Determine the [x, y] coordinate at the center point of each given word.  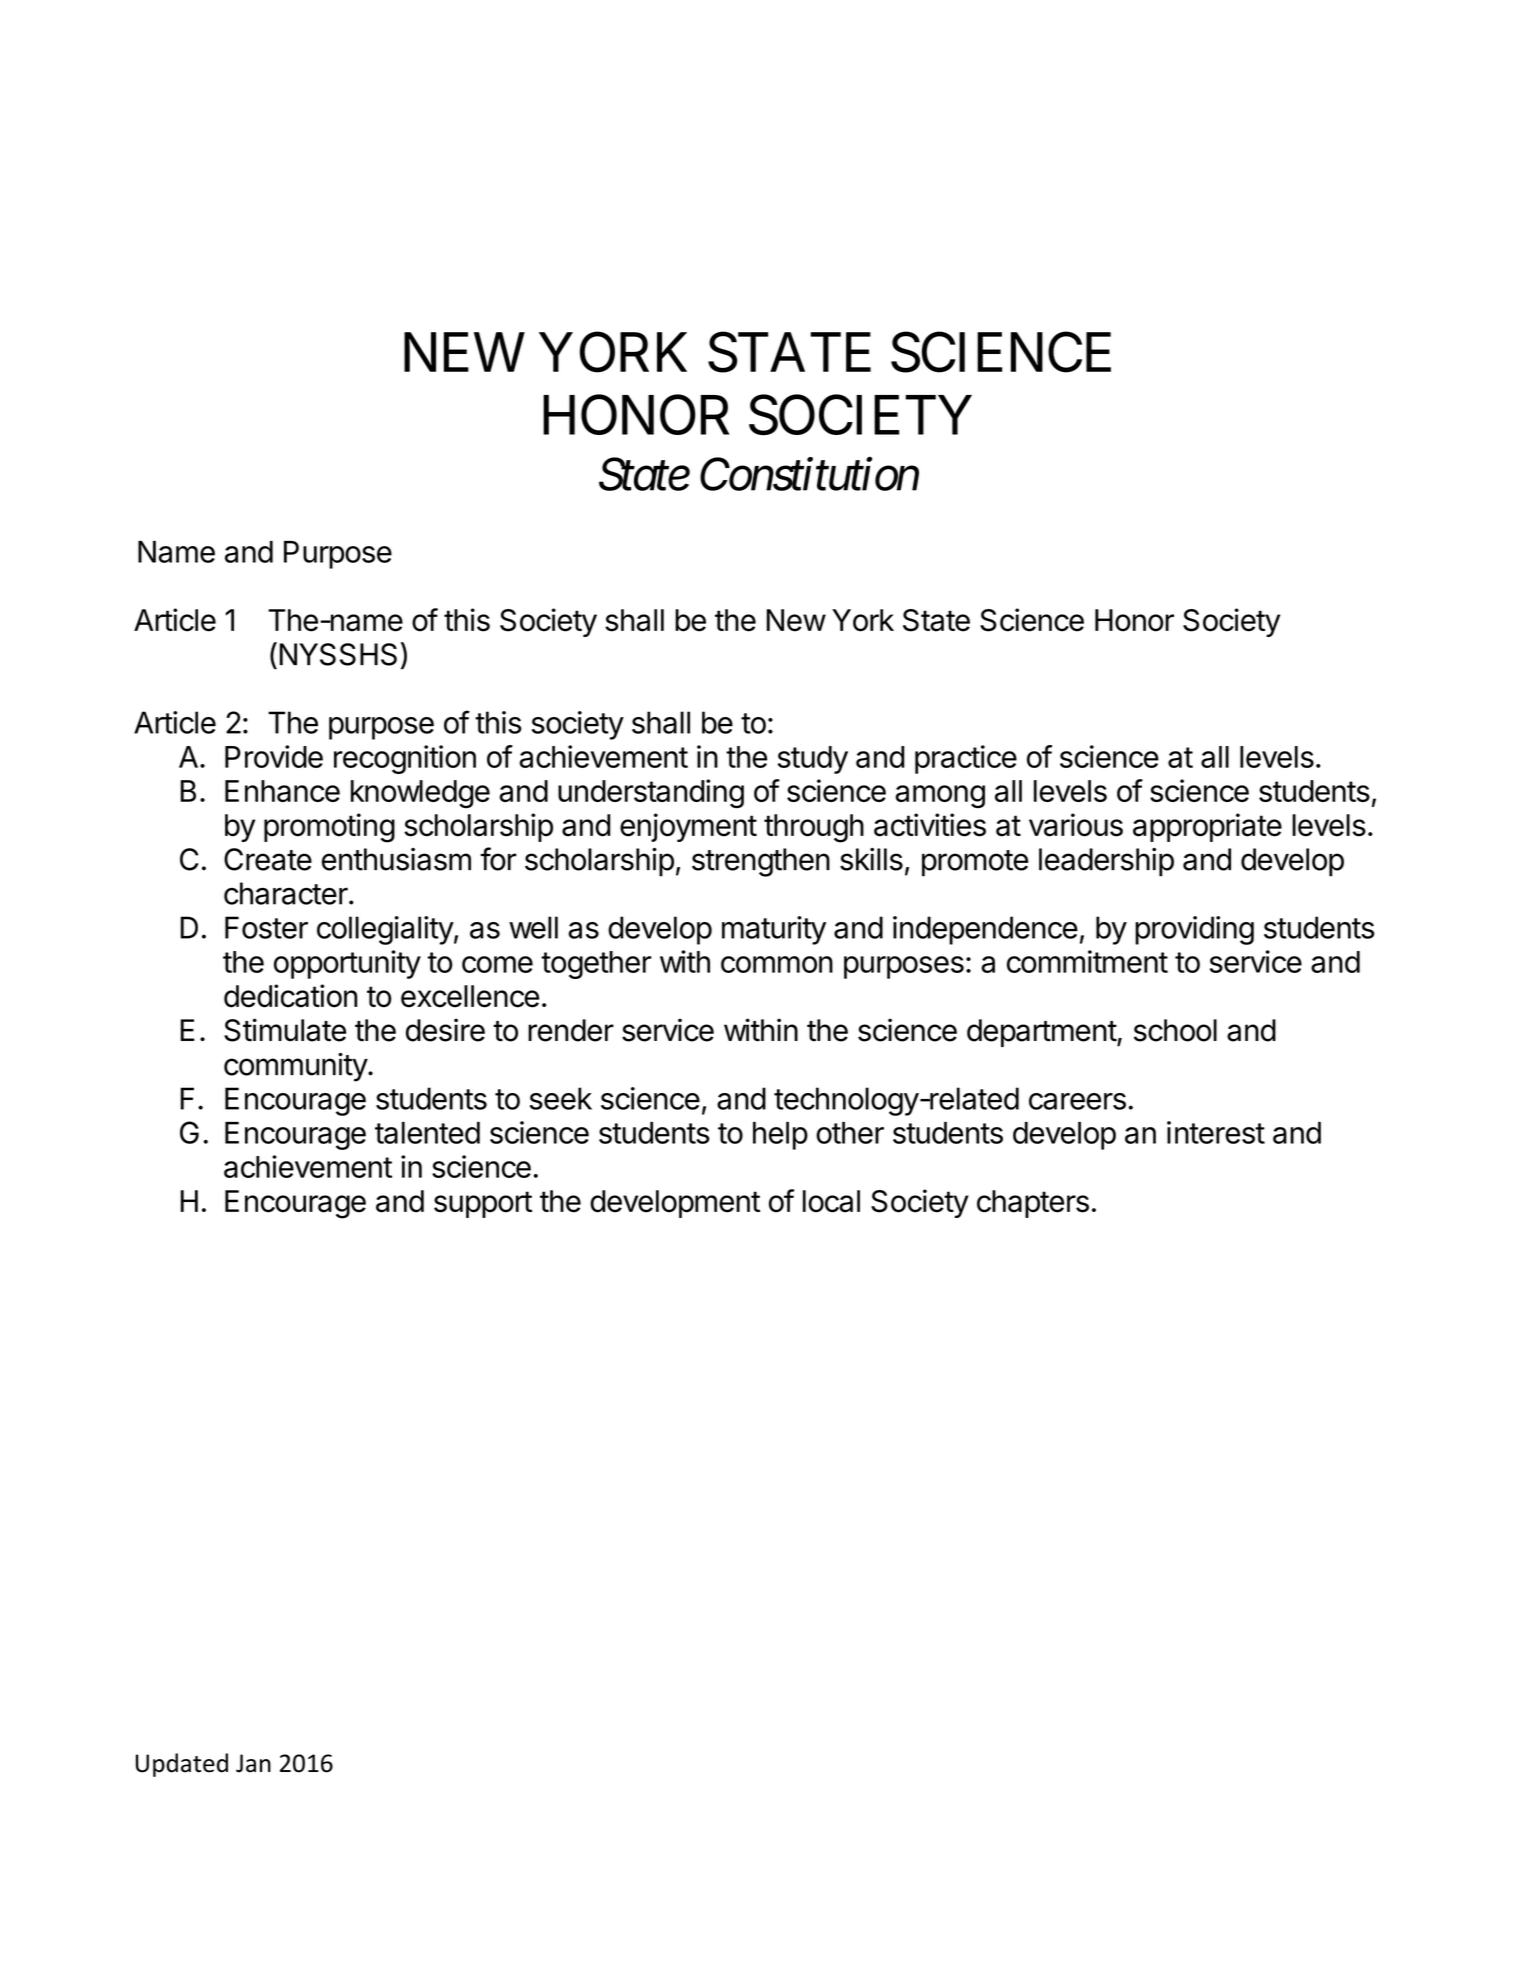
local [831, 1201]
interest [1216, 1132]
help [780, 1136]
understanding [651, 793]
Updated [182, 1765]
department [1042, 1033]
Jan [253, 1763]
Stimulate [285, 1030]
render [571, 1030]
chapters [1033, 1204]
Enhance [282, 791]
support [483, 1204]
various [1076, 825]
